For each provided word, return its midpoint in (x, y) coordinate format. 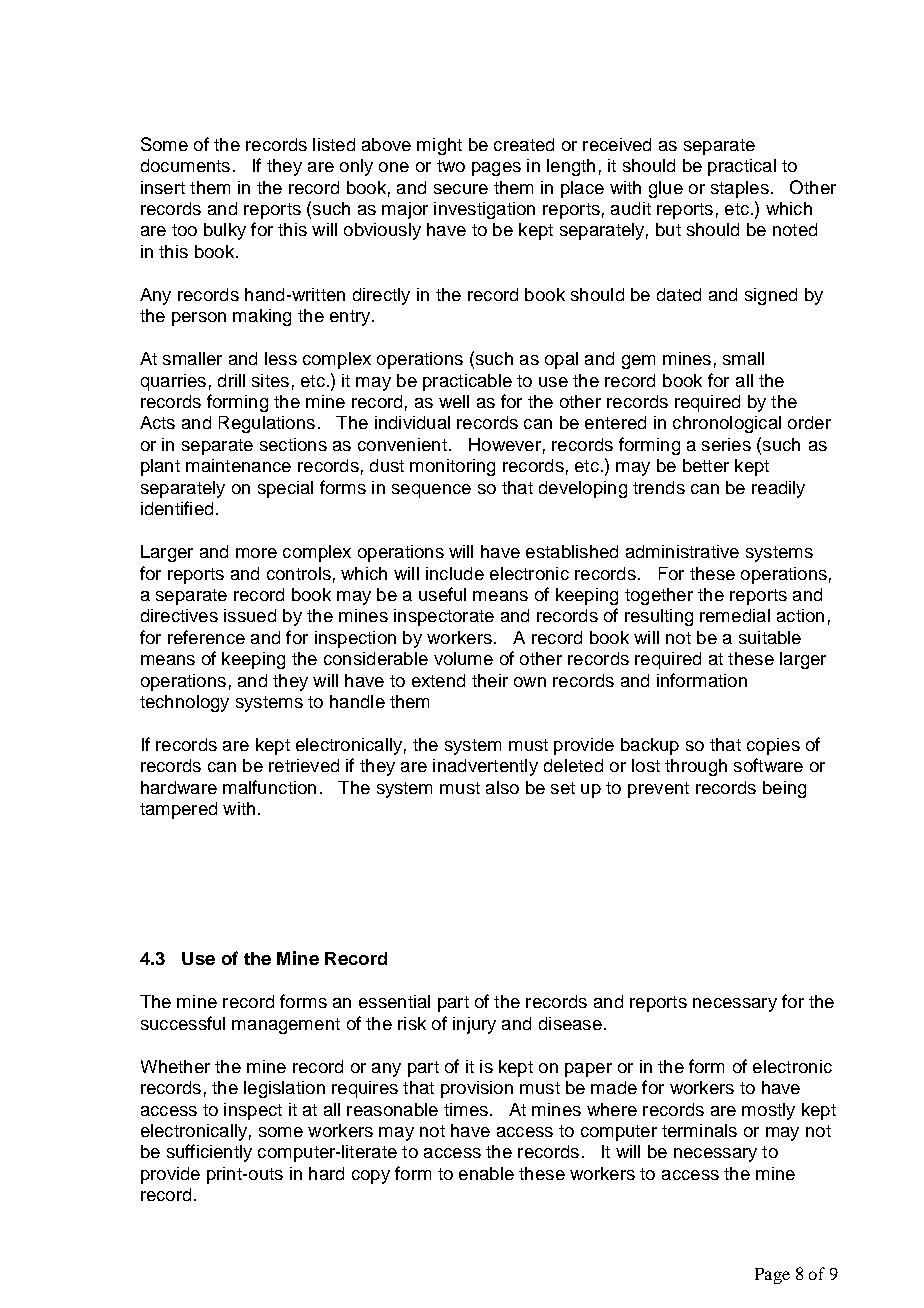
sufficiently (209, 1153)
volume (463, 658)
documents (185, 165)
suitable (770, 637)
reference (206, 637)
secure (461, 189)
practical (742, 167)
